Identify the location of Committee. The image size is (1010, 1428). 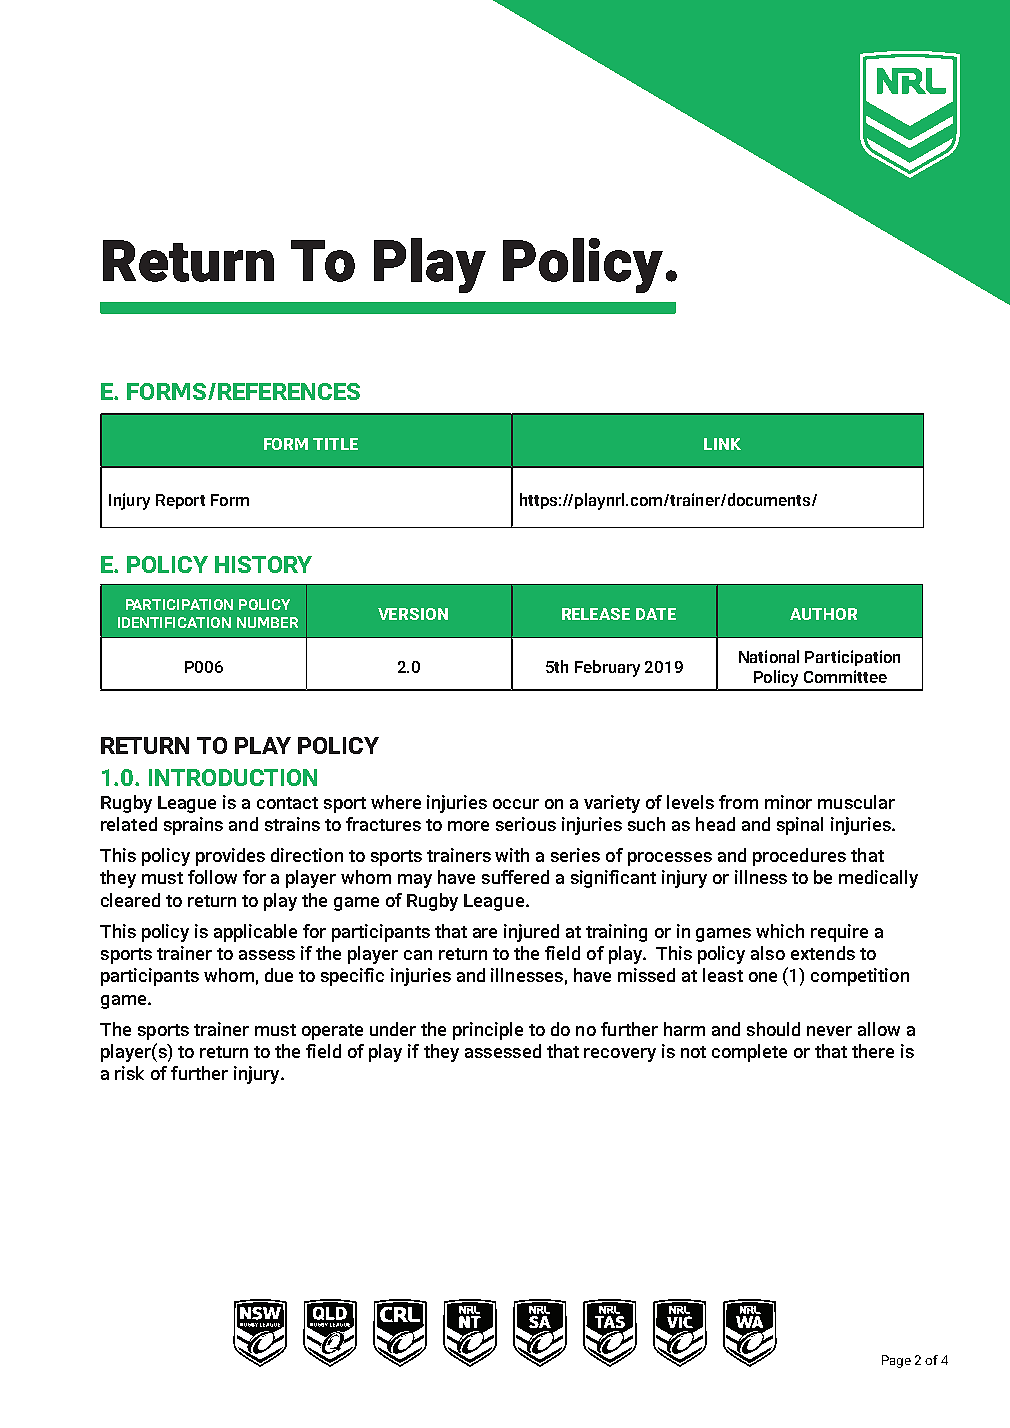
(845, 676).
